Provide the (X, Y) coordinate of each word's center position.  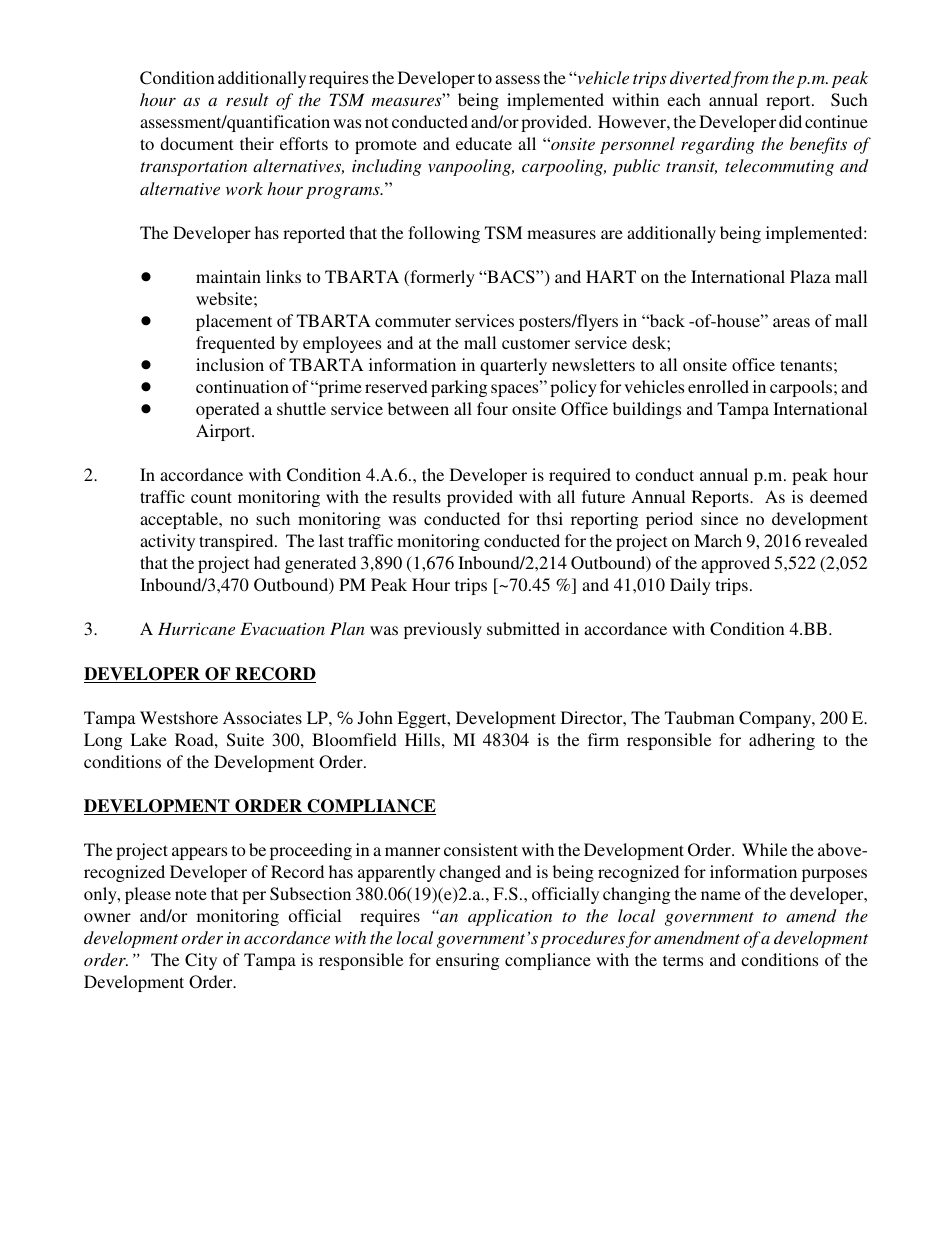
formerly (441, 278)
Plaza (810, 276)
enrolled (718, 386)
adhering (782, 741)
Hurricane (196, 628)
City (201, 961)
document (196, 143)
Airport (224, 432)
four (492, 408)
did (790, 121)
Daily (690, 586)
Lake (148, 739)
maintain (228, 276)
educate (484, 143)
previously (443, 630)
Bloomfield (354, 739)
